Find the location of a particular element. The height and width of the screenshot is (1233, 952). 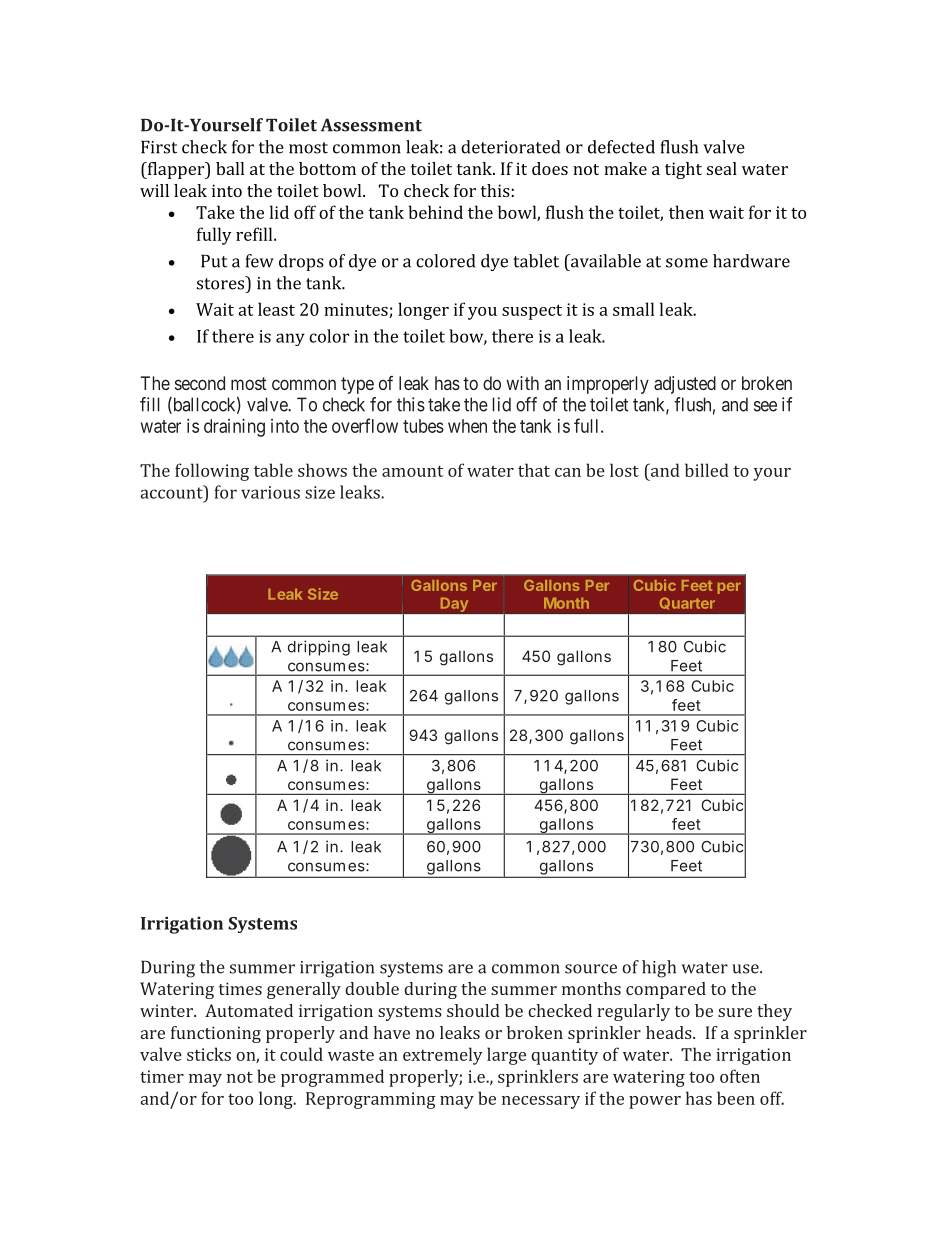

when is located at coordinates (467, 426).
